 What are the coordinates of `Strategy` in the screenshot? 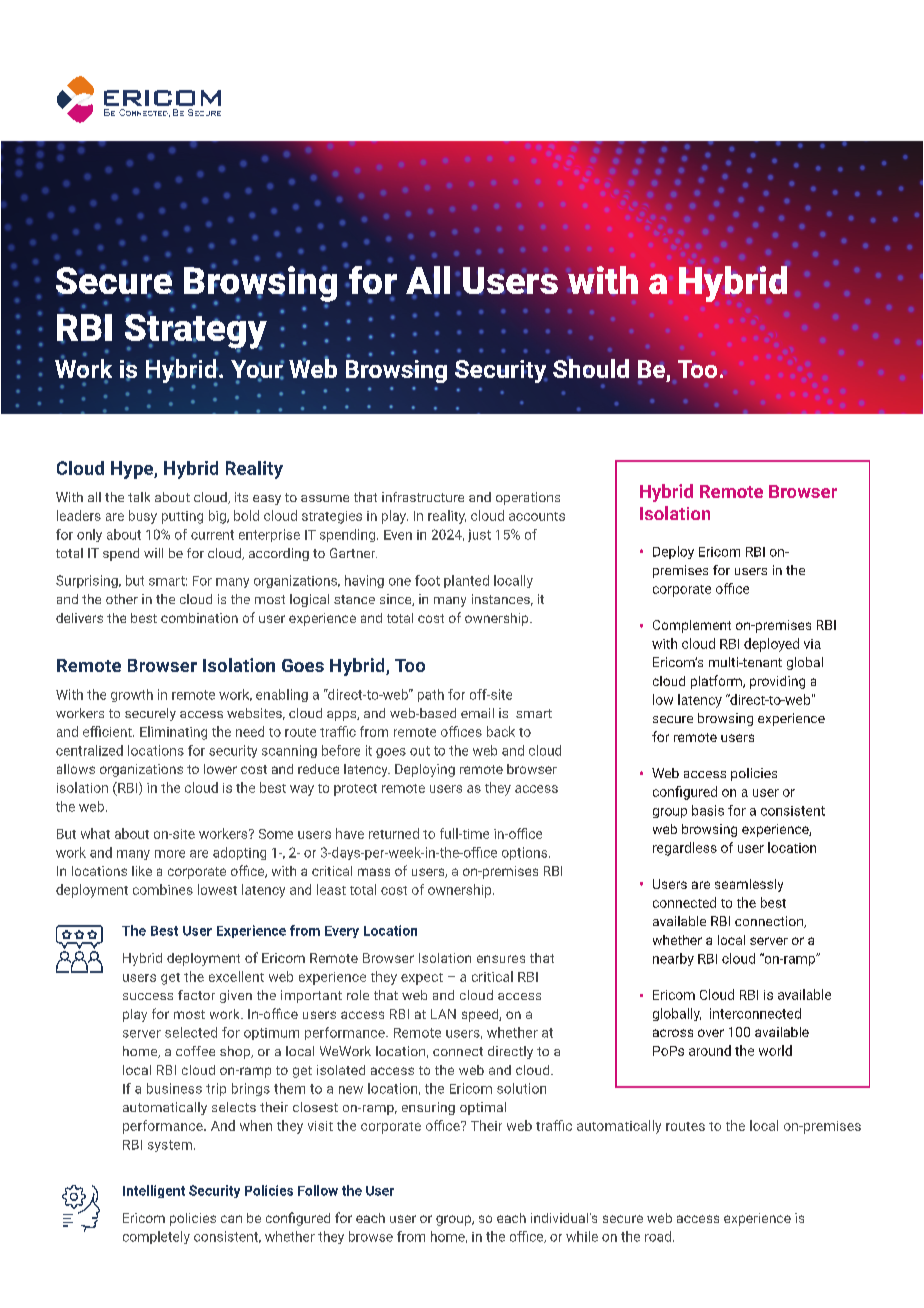 It's located at (196, 331).
